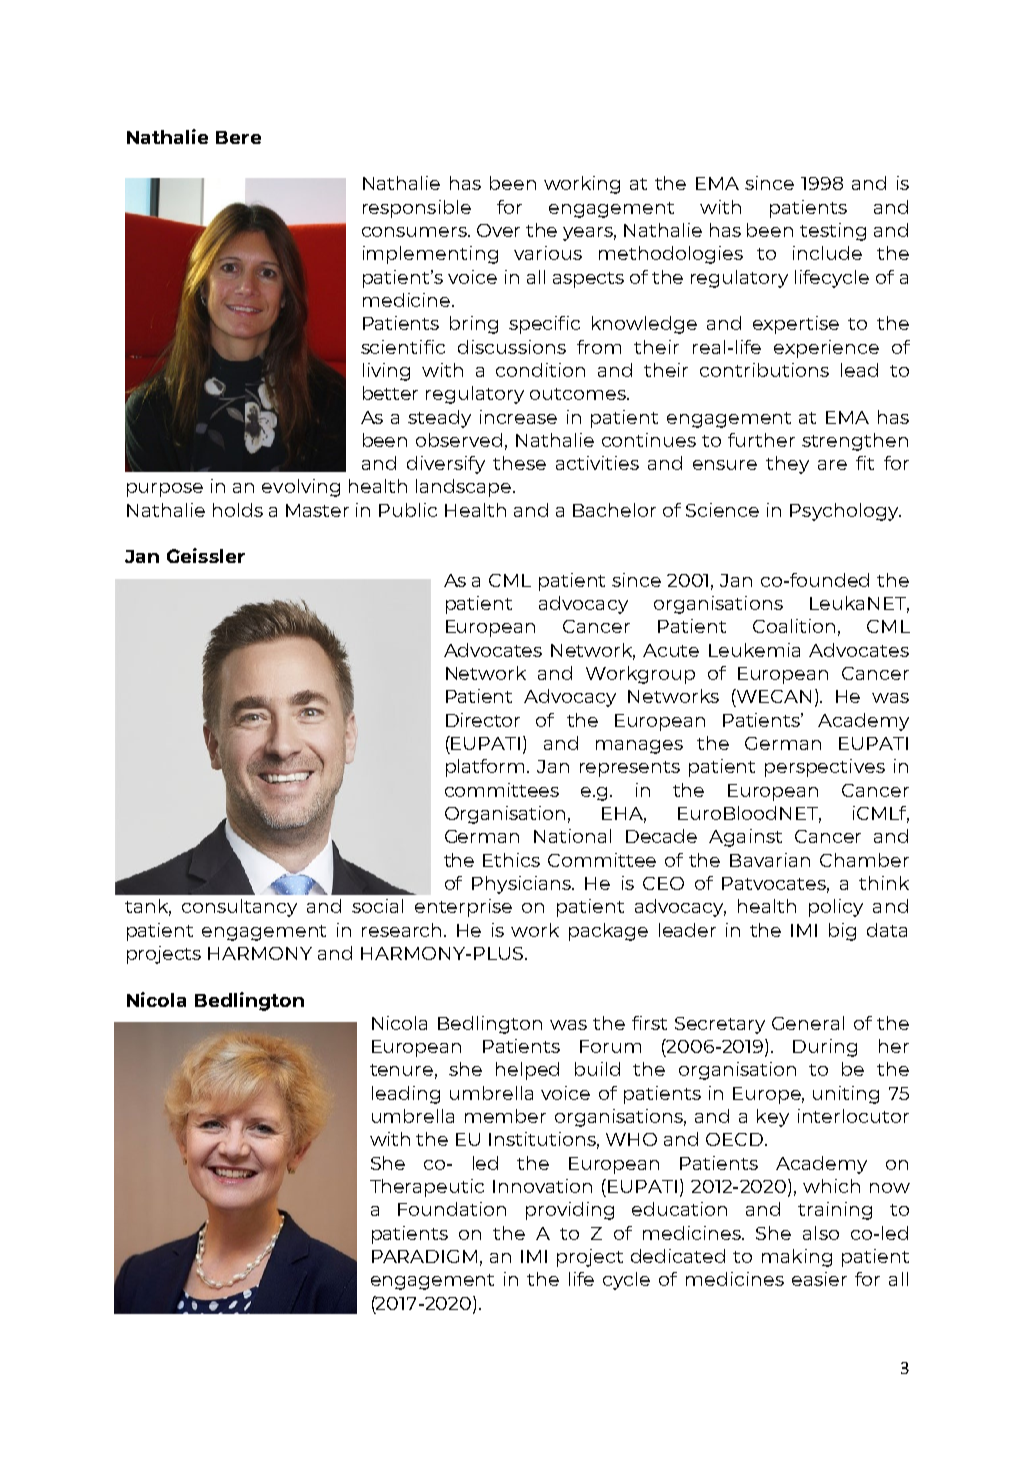 The width and height of the screenshot is (1035, 1464). I want to click on Bavarian, so click(770, 860).
